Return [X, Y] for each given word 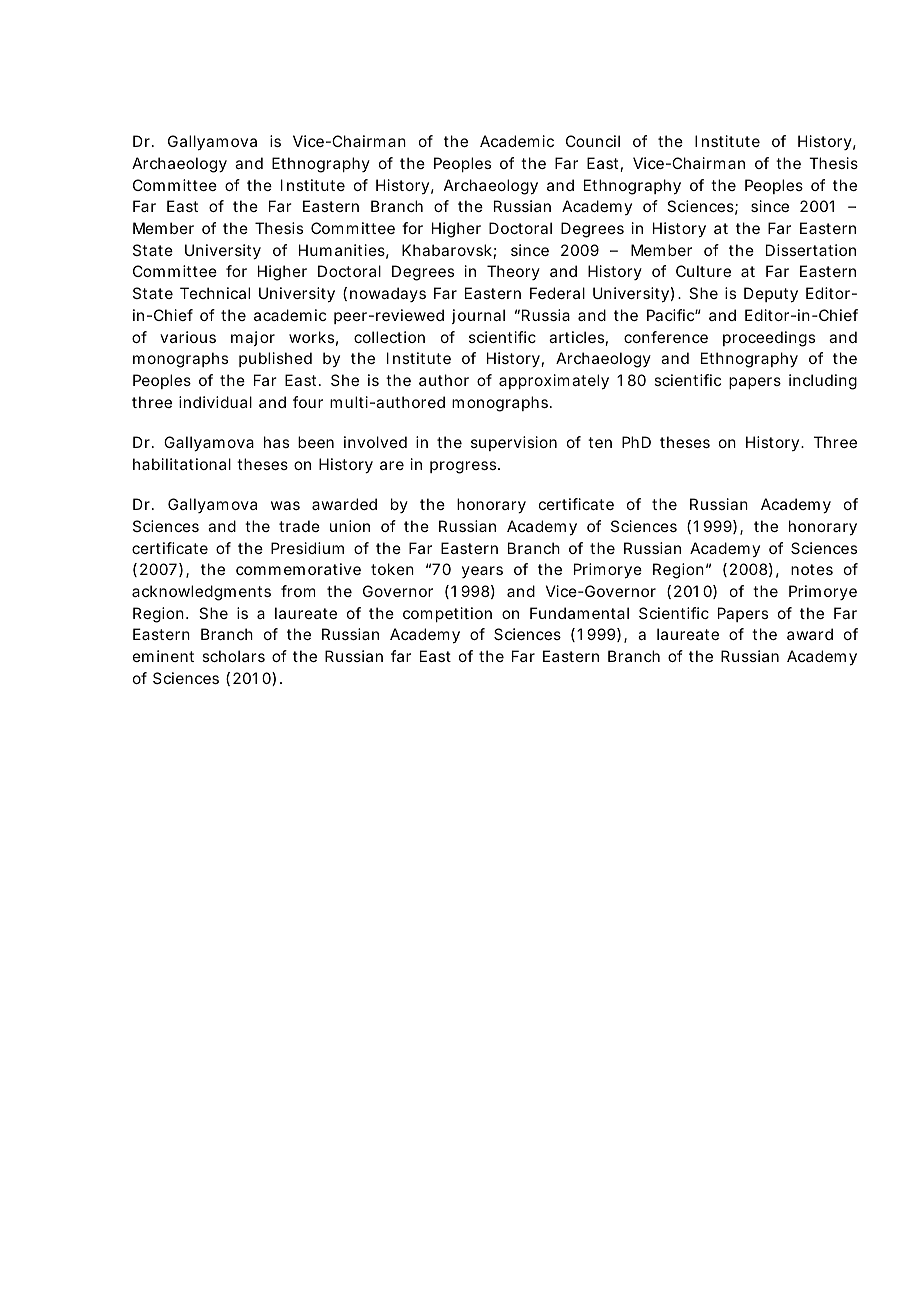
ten [600, 442]
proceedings [769, 339]
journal [478, 316]
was [285, 505]
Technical [215, 293]
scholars [233, 656]
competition [447, 614]
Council [593, 141]
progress [464, 467]
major [253, 338]
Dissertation [811, 250]
